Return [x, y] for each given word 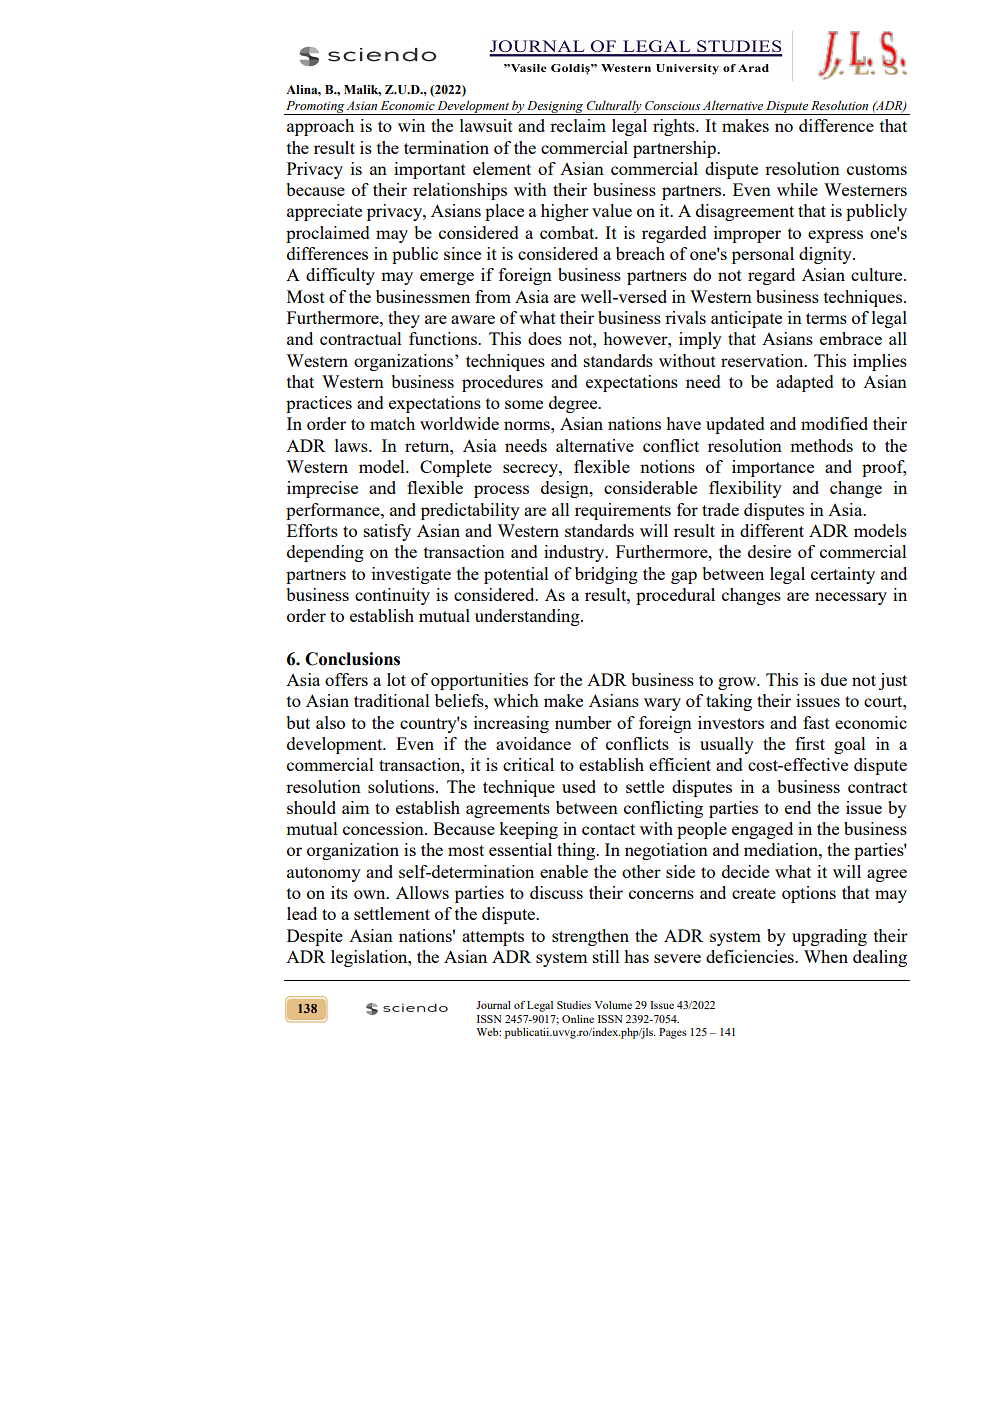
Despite [315, 937]
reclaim [578, 125]
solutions [402, 786]
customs [877, 169]
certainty [843, 575]
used [579, 786]
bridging [606, 575]
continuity [392, 596]
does [545, 338]
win [411, 125]
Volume [613, 1005]
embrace [851, 338]
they [404, 319]
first [810, 743]
